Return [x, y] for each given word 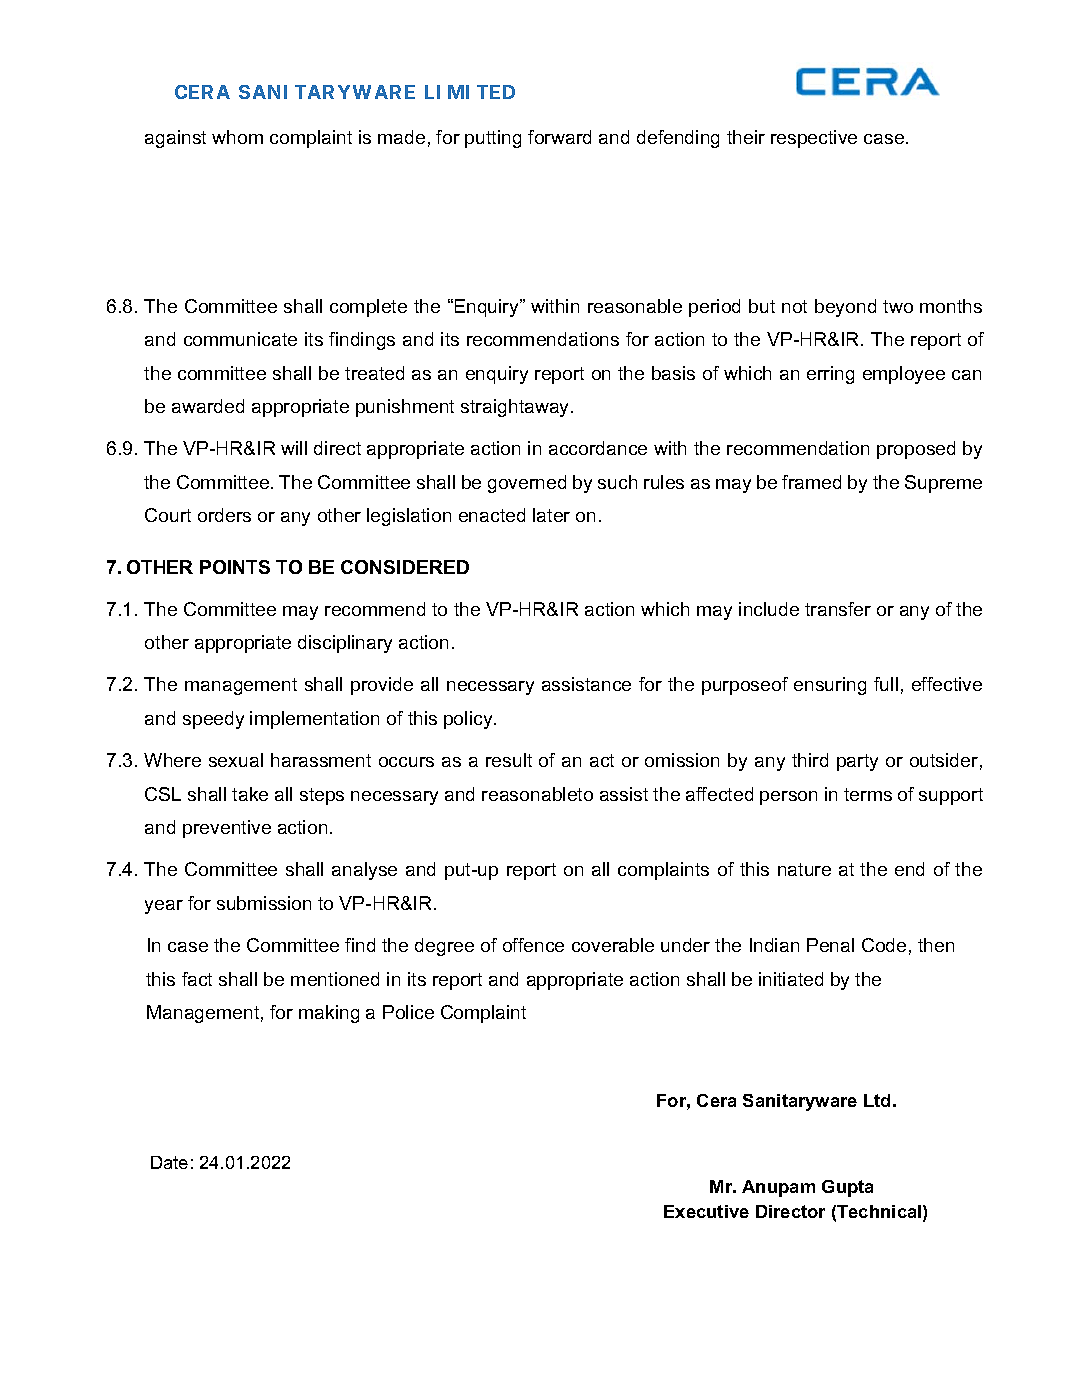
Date [169, 1162]
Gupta [847, 1188]
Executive [706, 1211]
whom [237, 137]
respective [814, 139]
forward [559, 137]
